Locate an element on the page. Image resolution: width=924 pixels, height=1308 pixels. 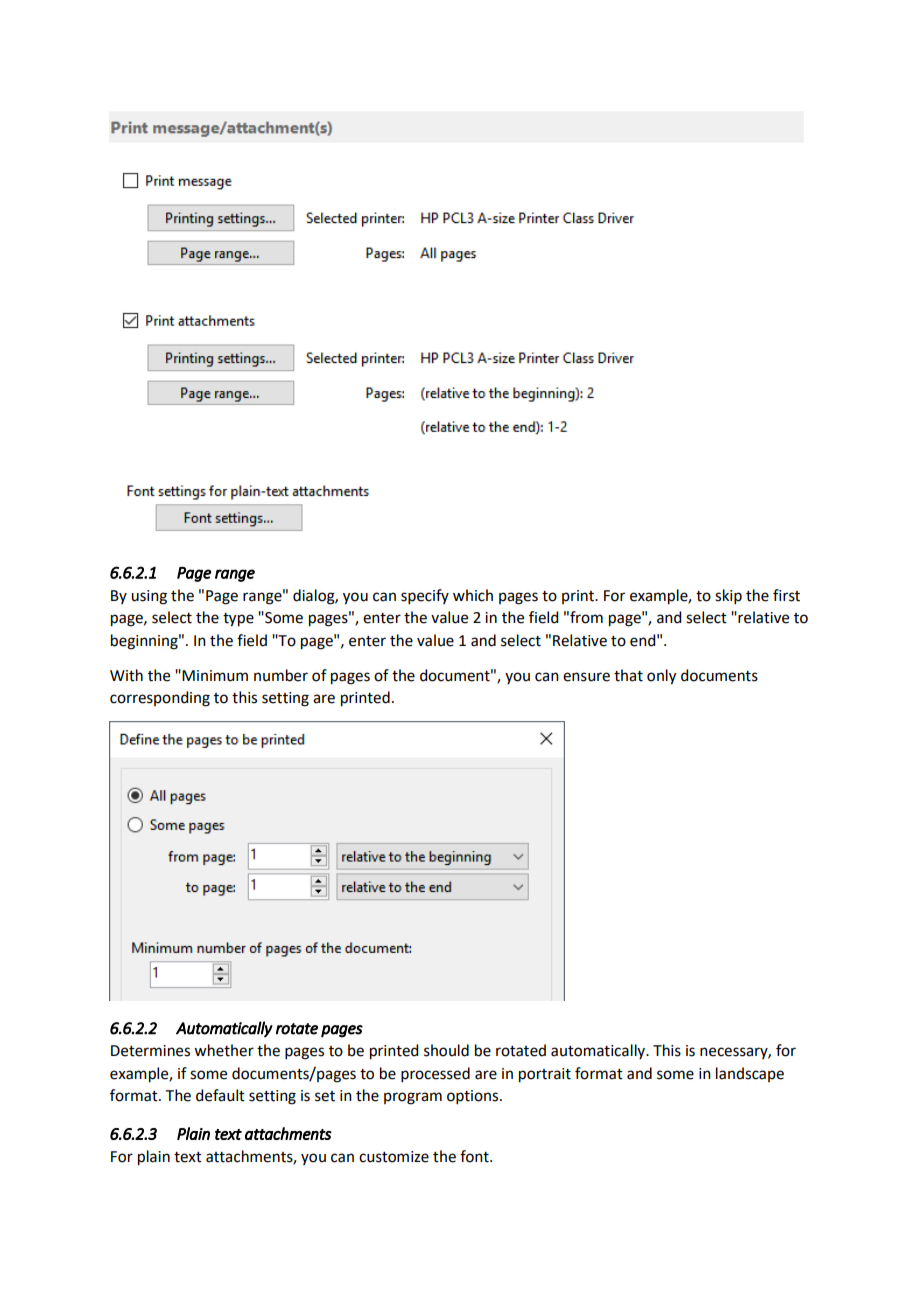
default is located at coordinates (220, 1095).
